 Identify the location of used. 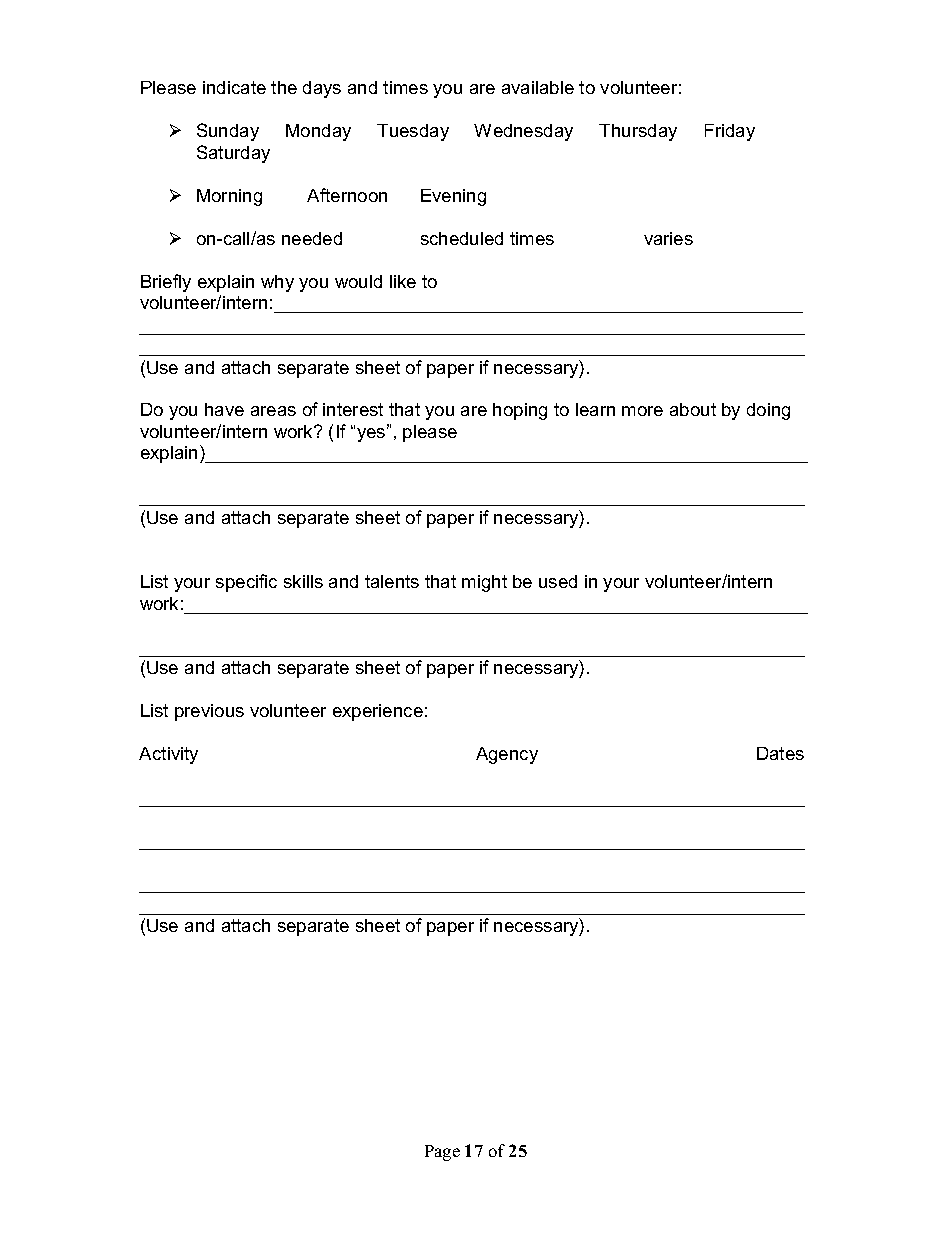
(558, 581).
